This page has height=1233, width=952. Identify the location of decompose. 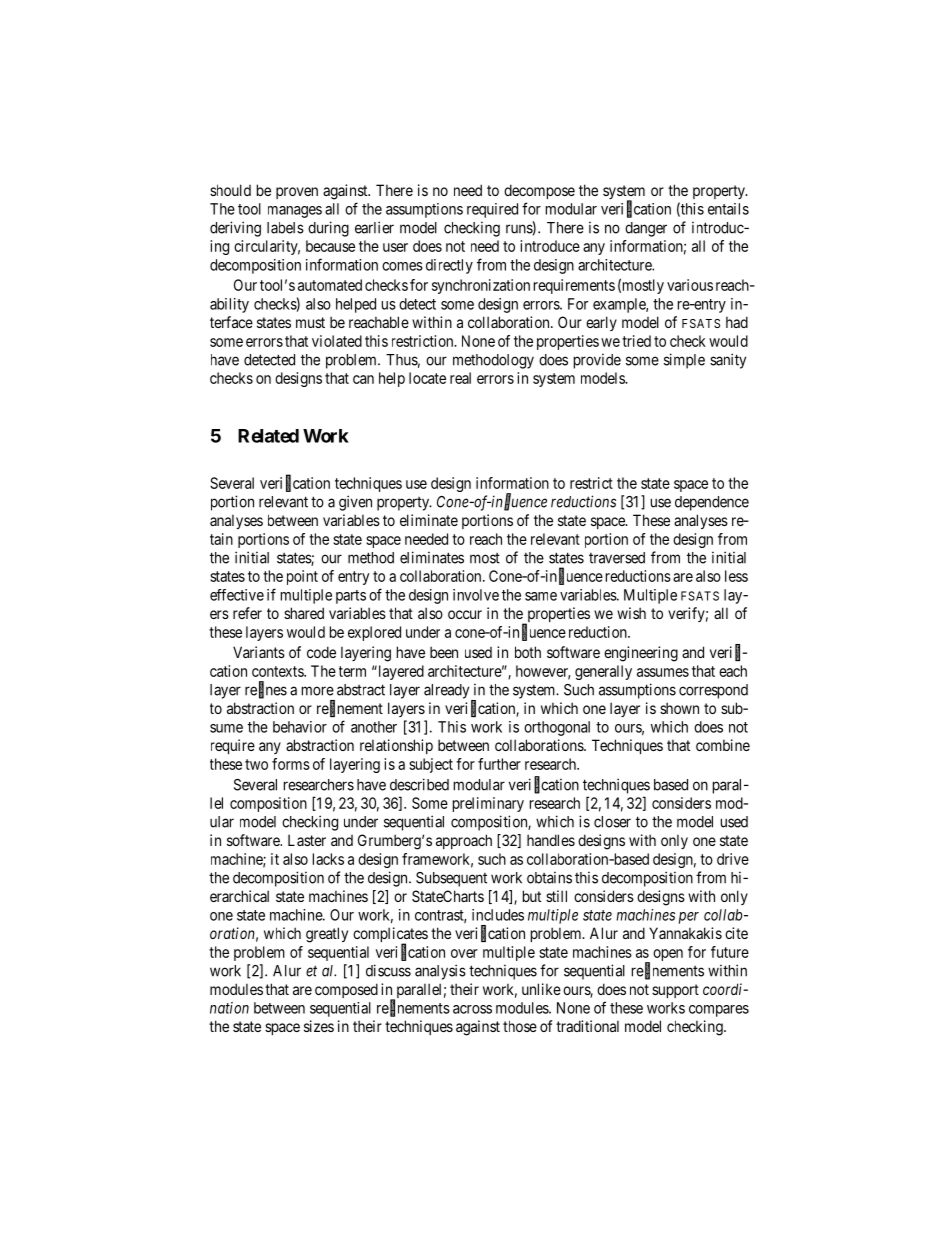
(539, 191).
